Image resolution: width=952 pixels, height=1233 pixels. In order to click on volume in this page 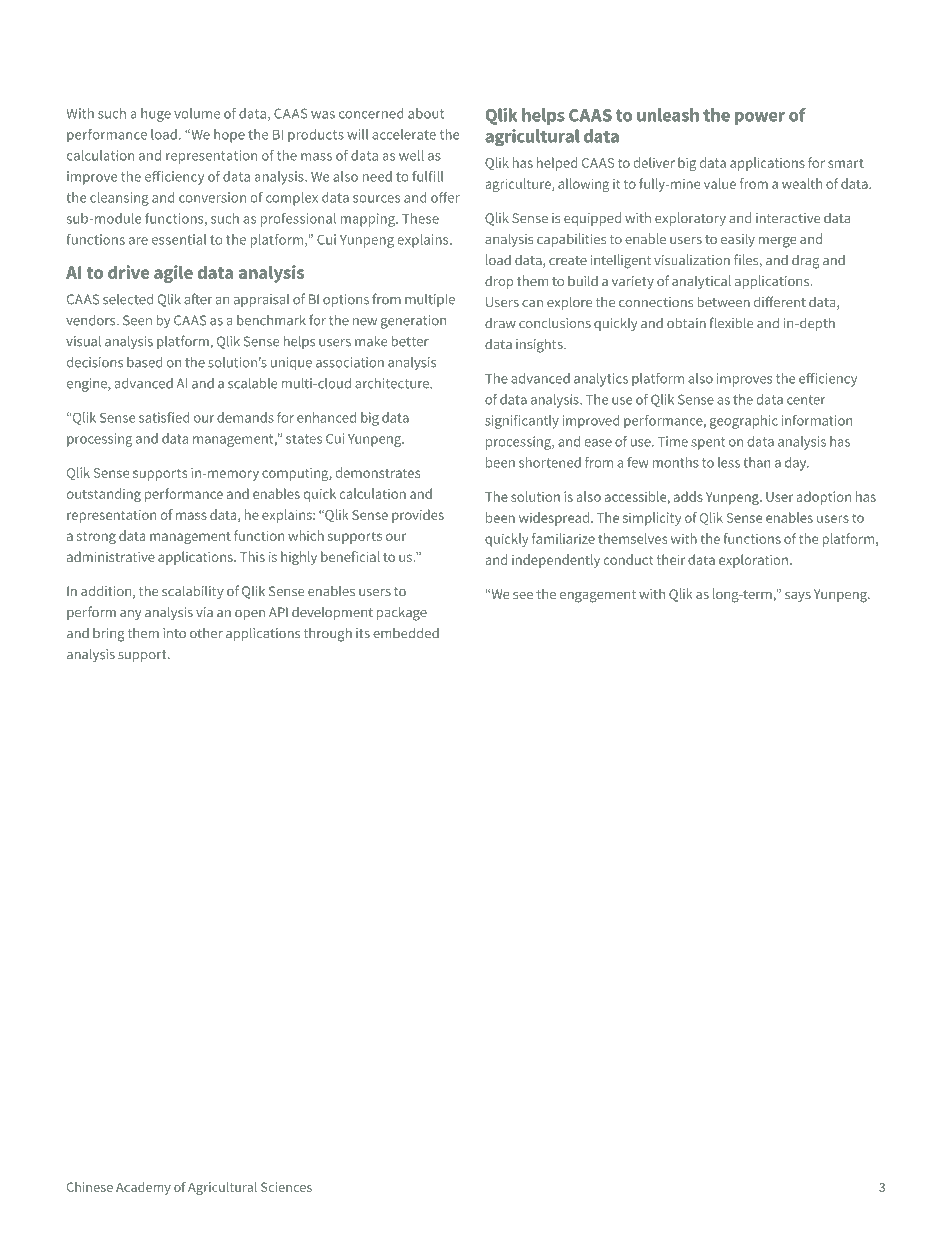, I will do `click(197, 113)`.
